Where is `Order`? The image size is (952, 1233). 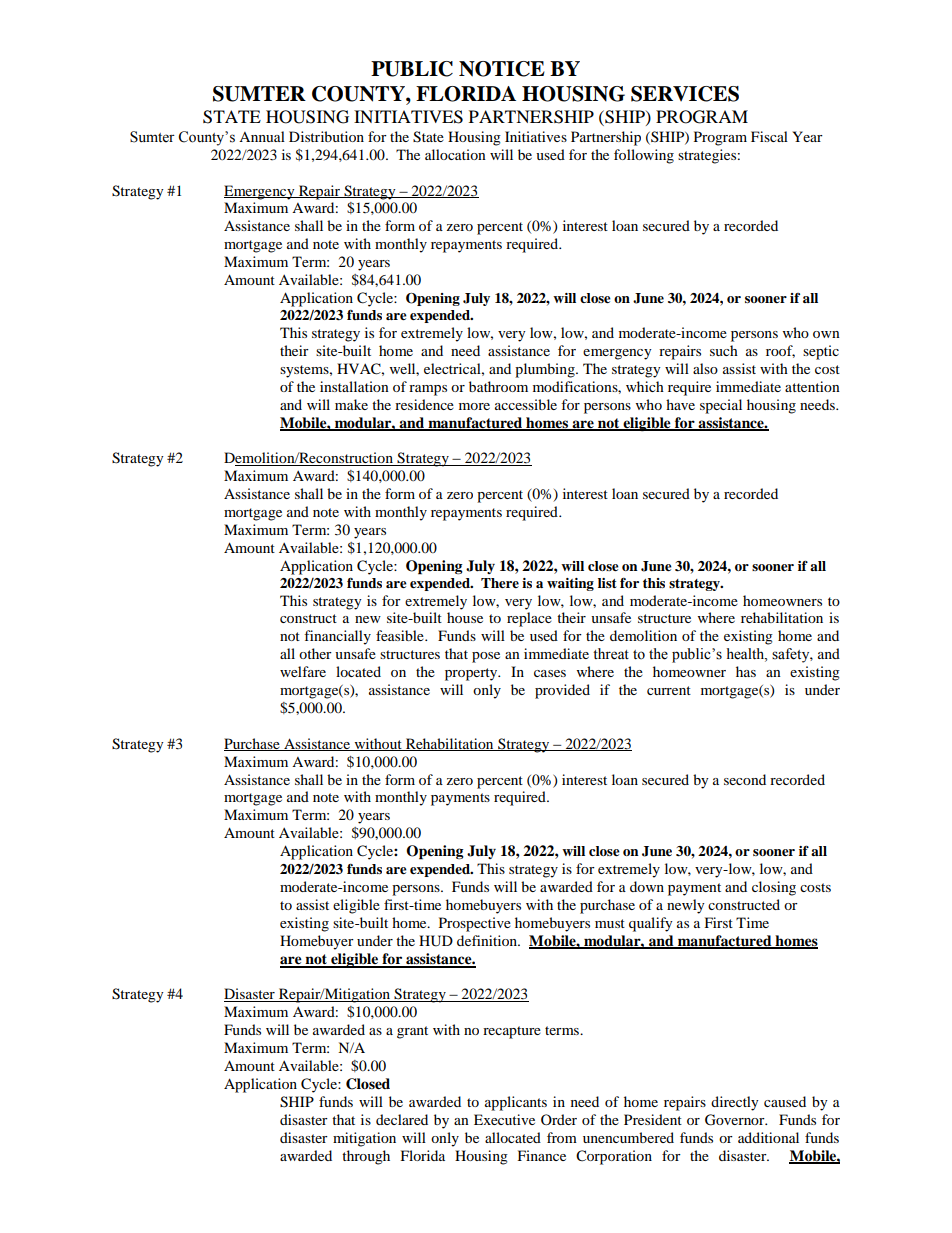
Order is located at coordinates (559, 1119).
